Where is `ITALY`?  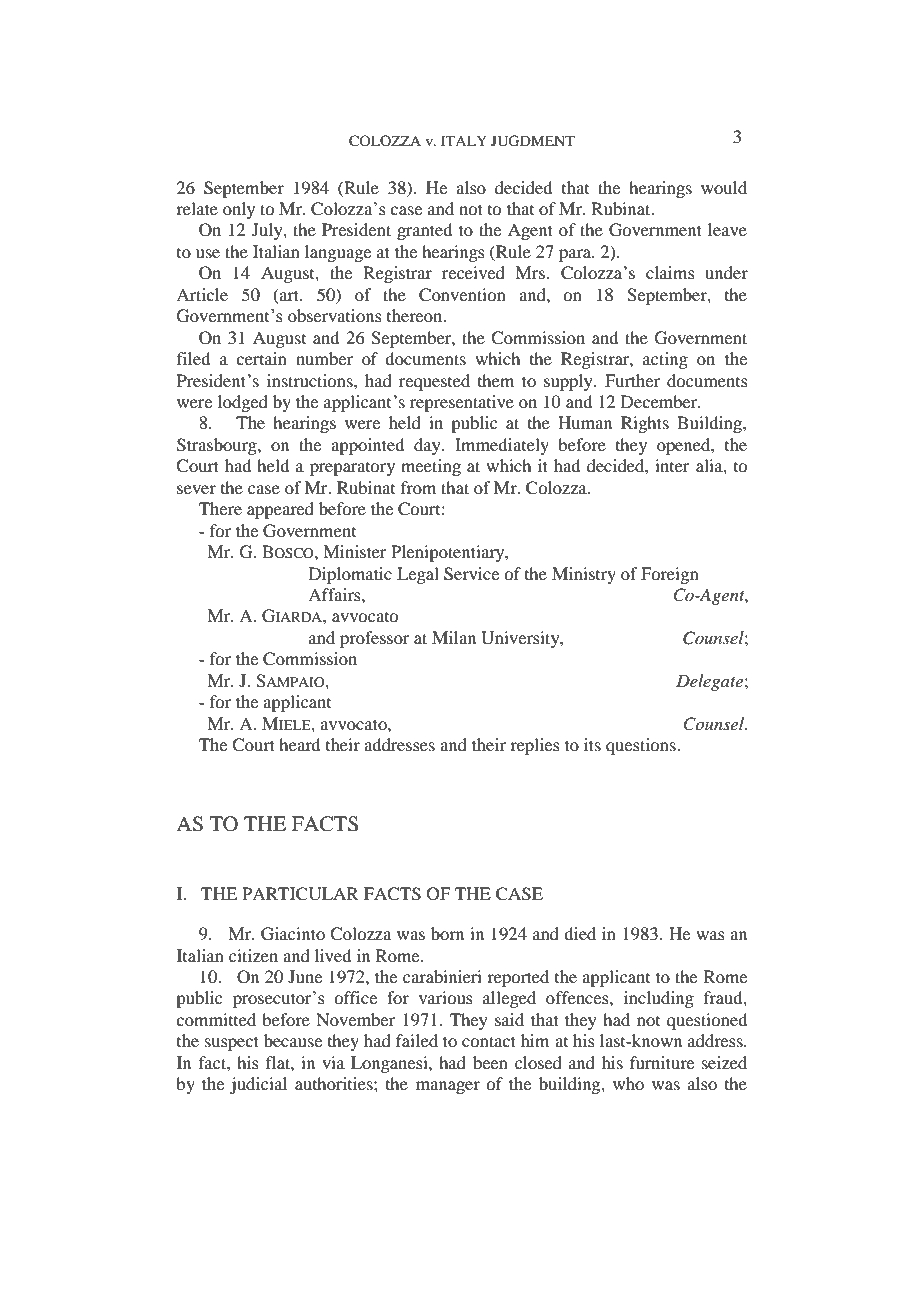 ITALY is located at coordinates (464, 140).
